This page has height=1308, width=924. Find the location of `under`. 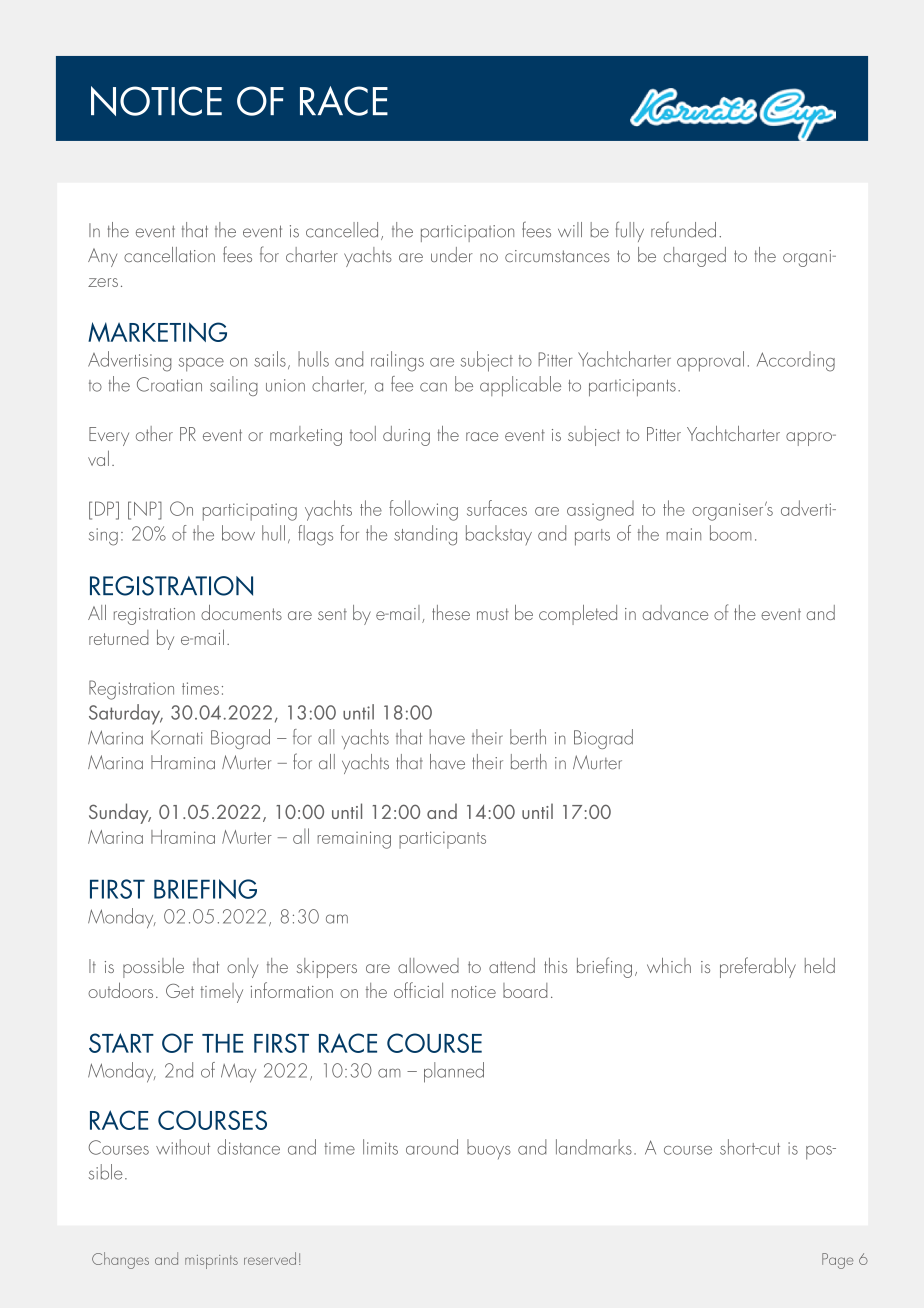

under is located at coordinates (452, 254).
